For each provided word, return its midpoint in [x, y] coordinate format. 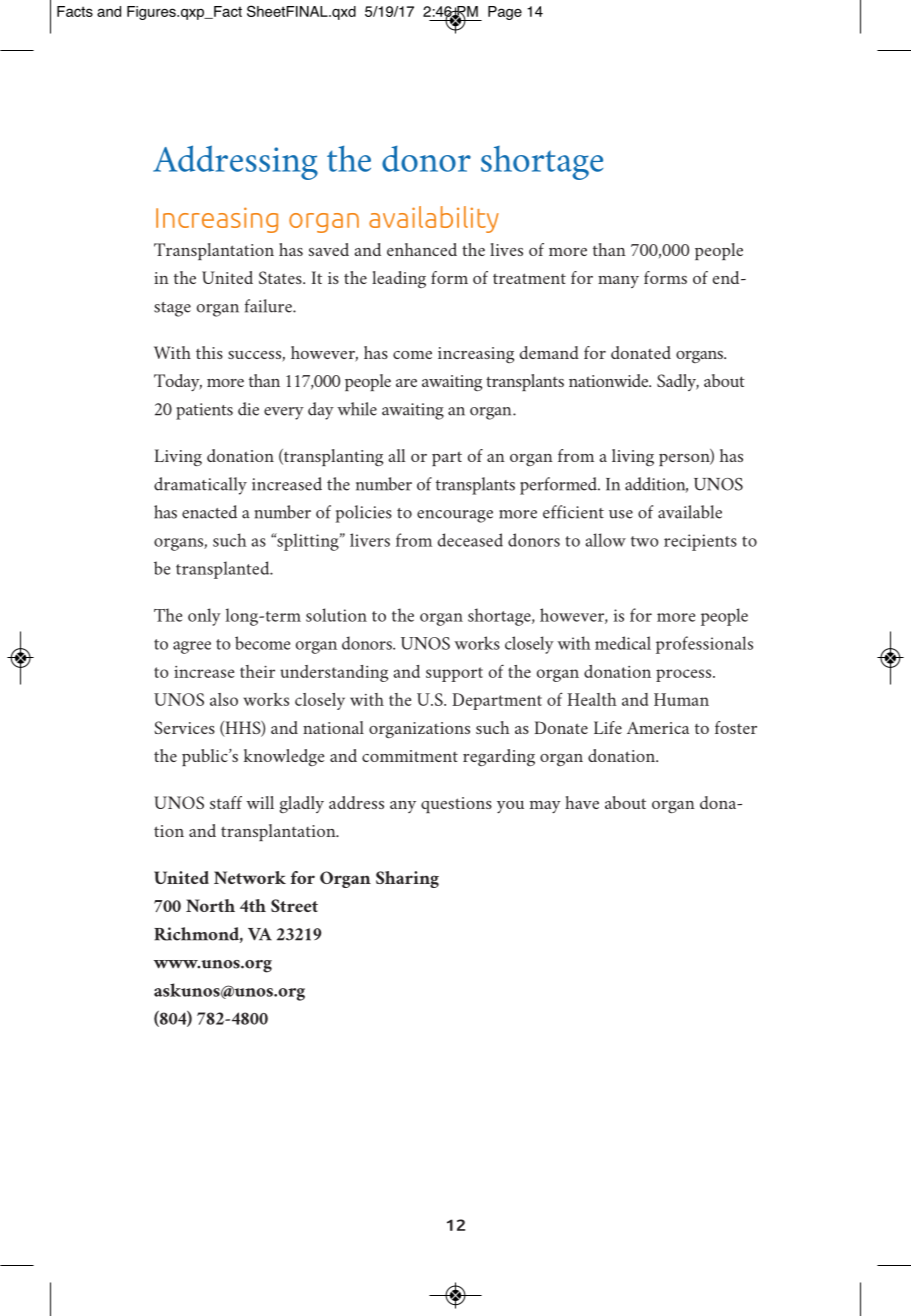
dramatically [200, 486]
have [582, 802]
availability [434, 219]
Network [250, 877]
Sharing [407, 879]
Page [505, 13]
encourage [455, 516]
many [618, 282]
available [690, 512]
